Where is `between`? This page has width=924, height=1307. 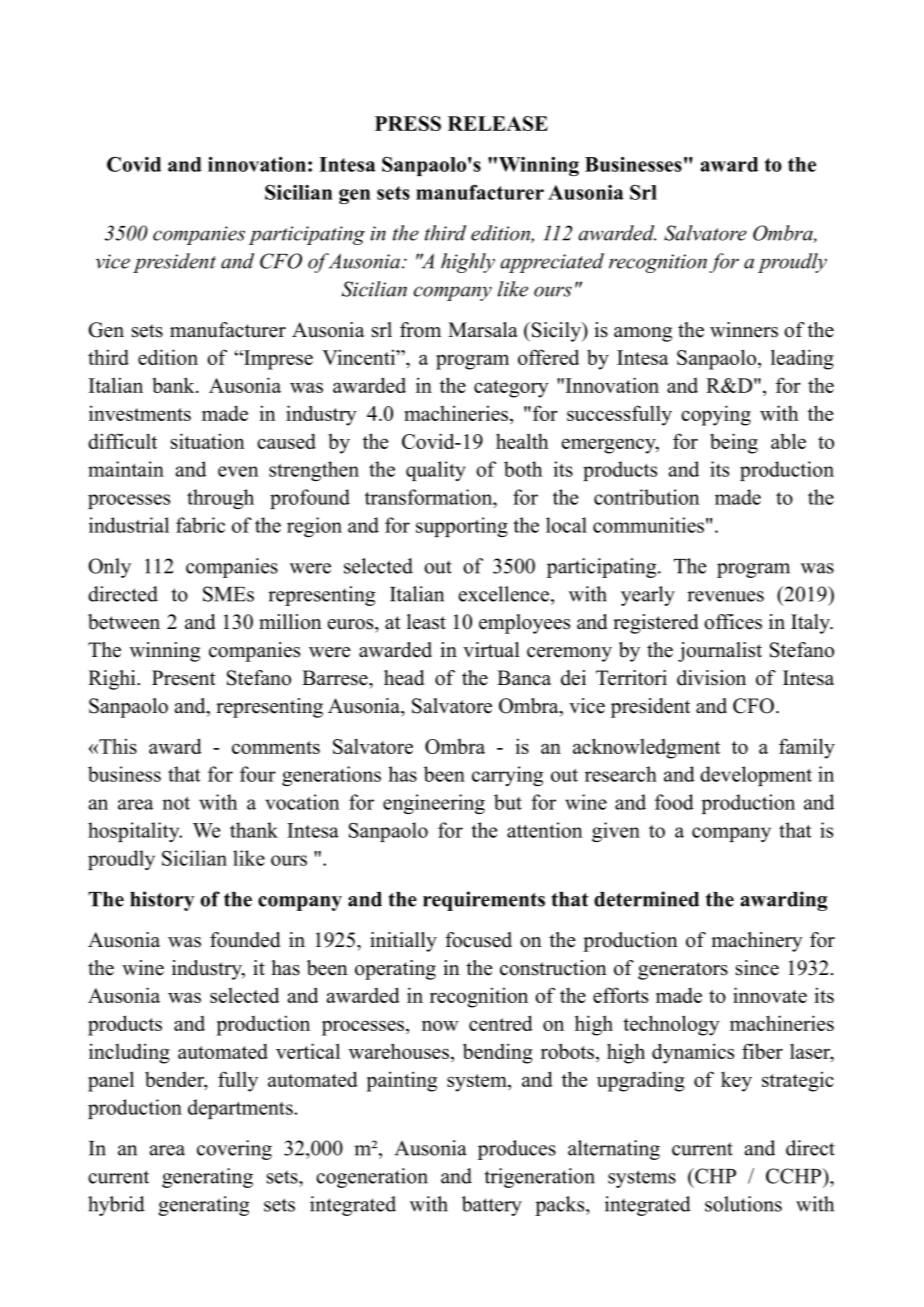 between is located at coordinates (124, 622).
